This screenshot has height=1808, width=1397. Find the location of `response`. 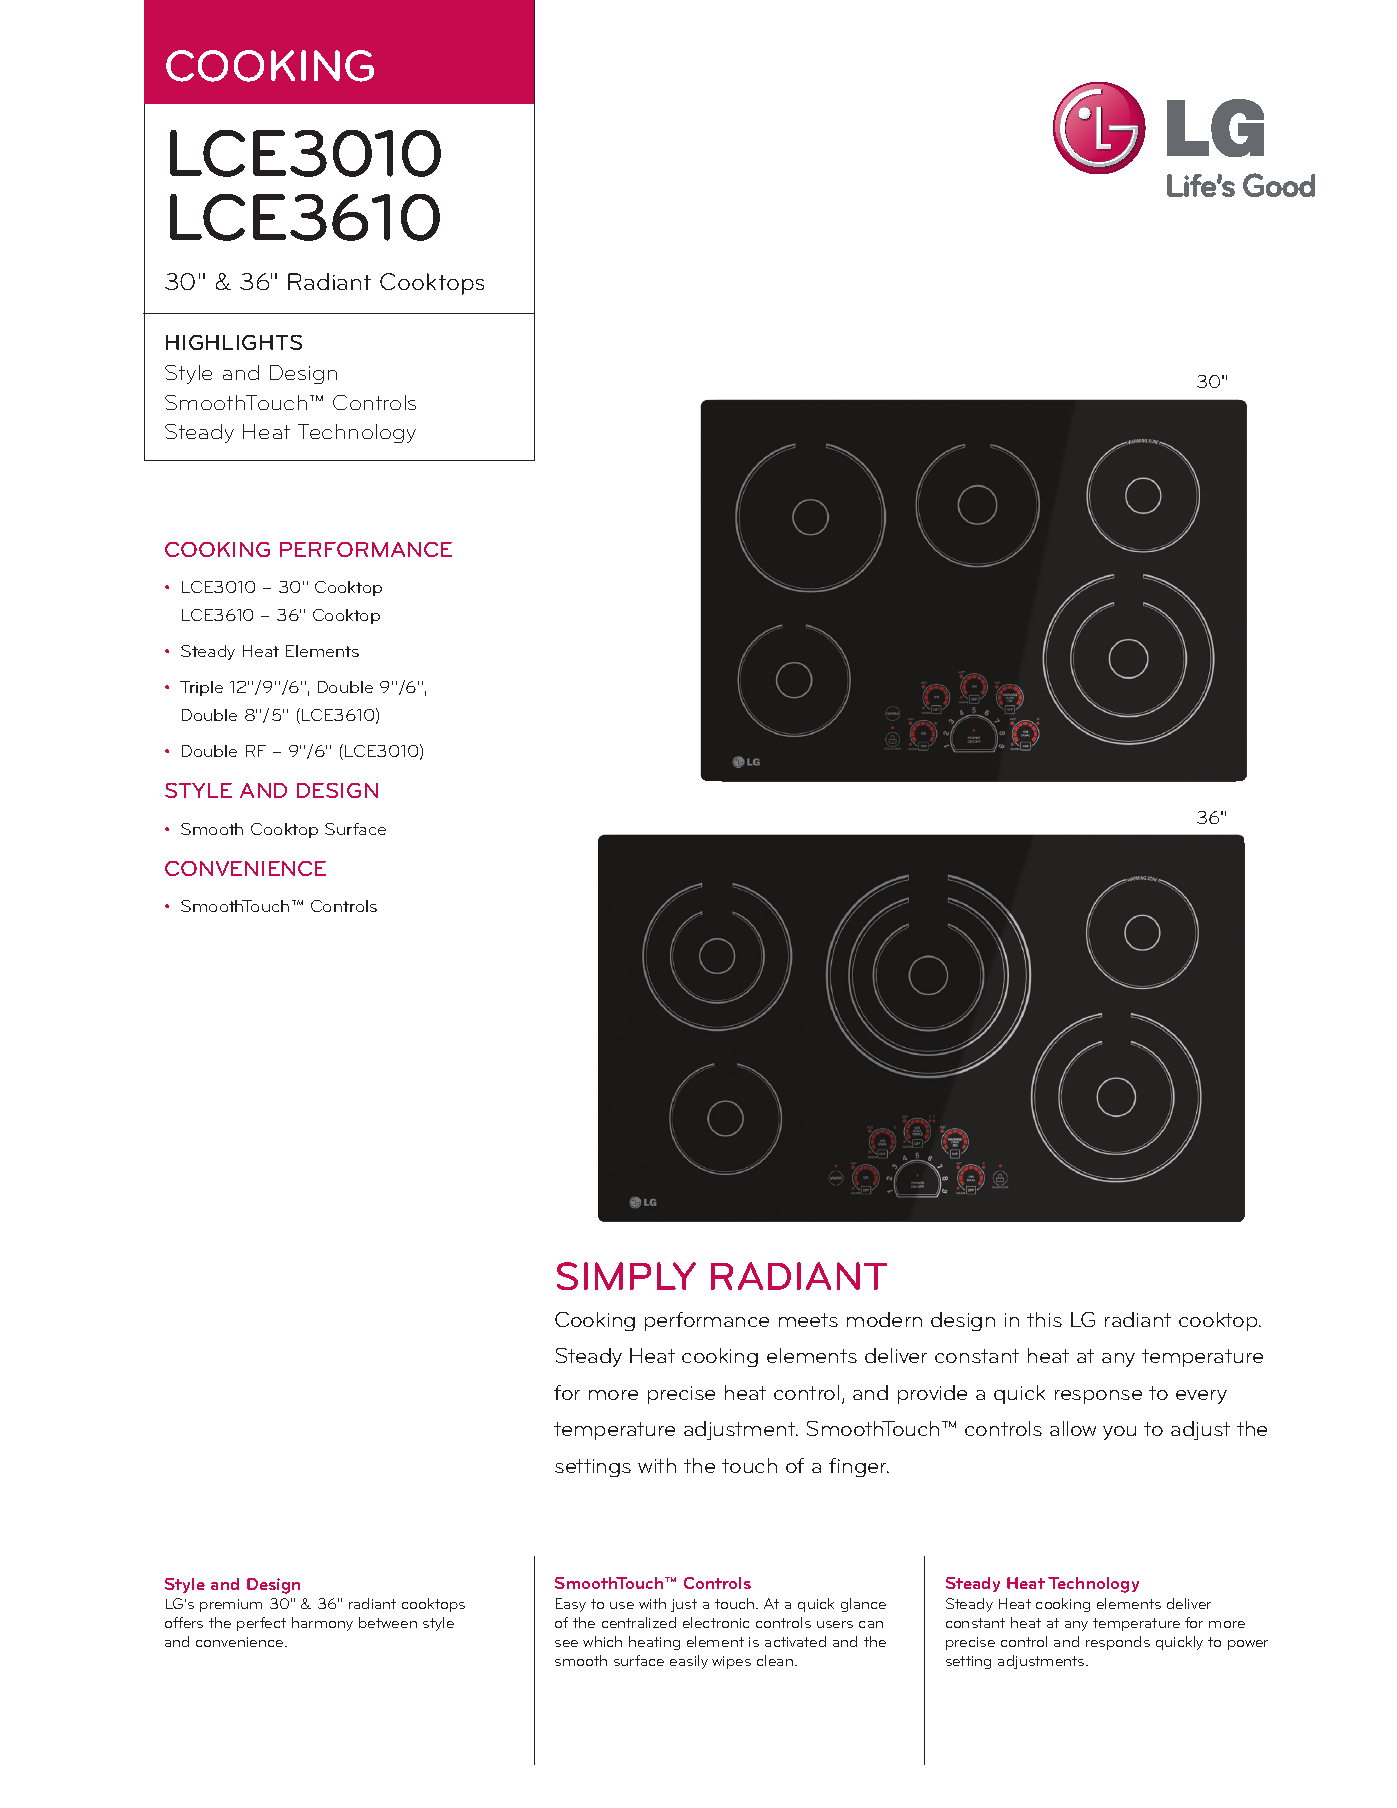

response is located at coordinates (1098, 1397).
